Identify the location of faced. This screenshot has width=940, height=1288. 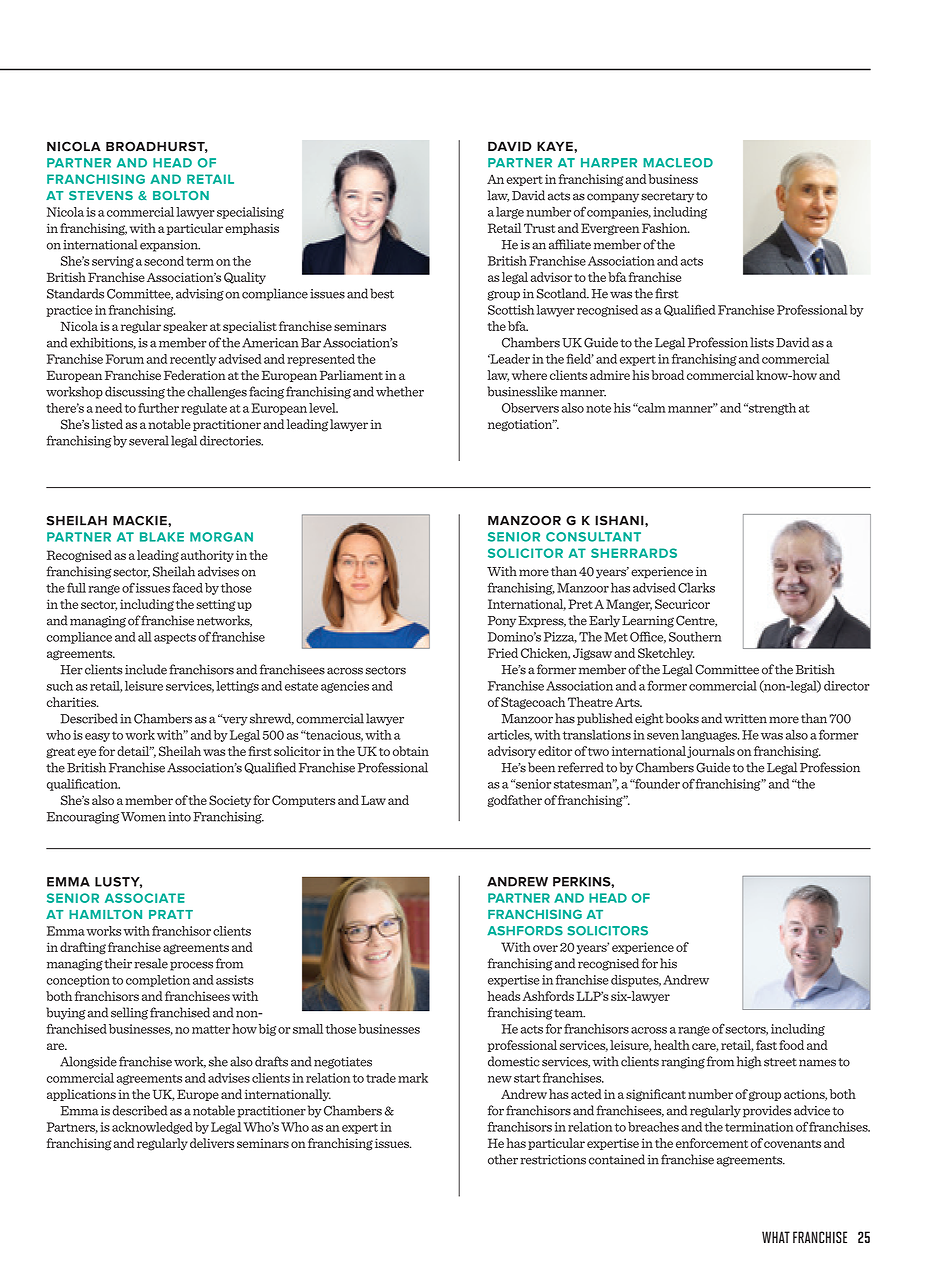
(187, 587).
